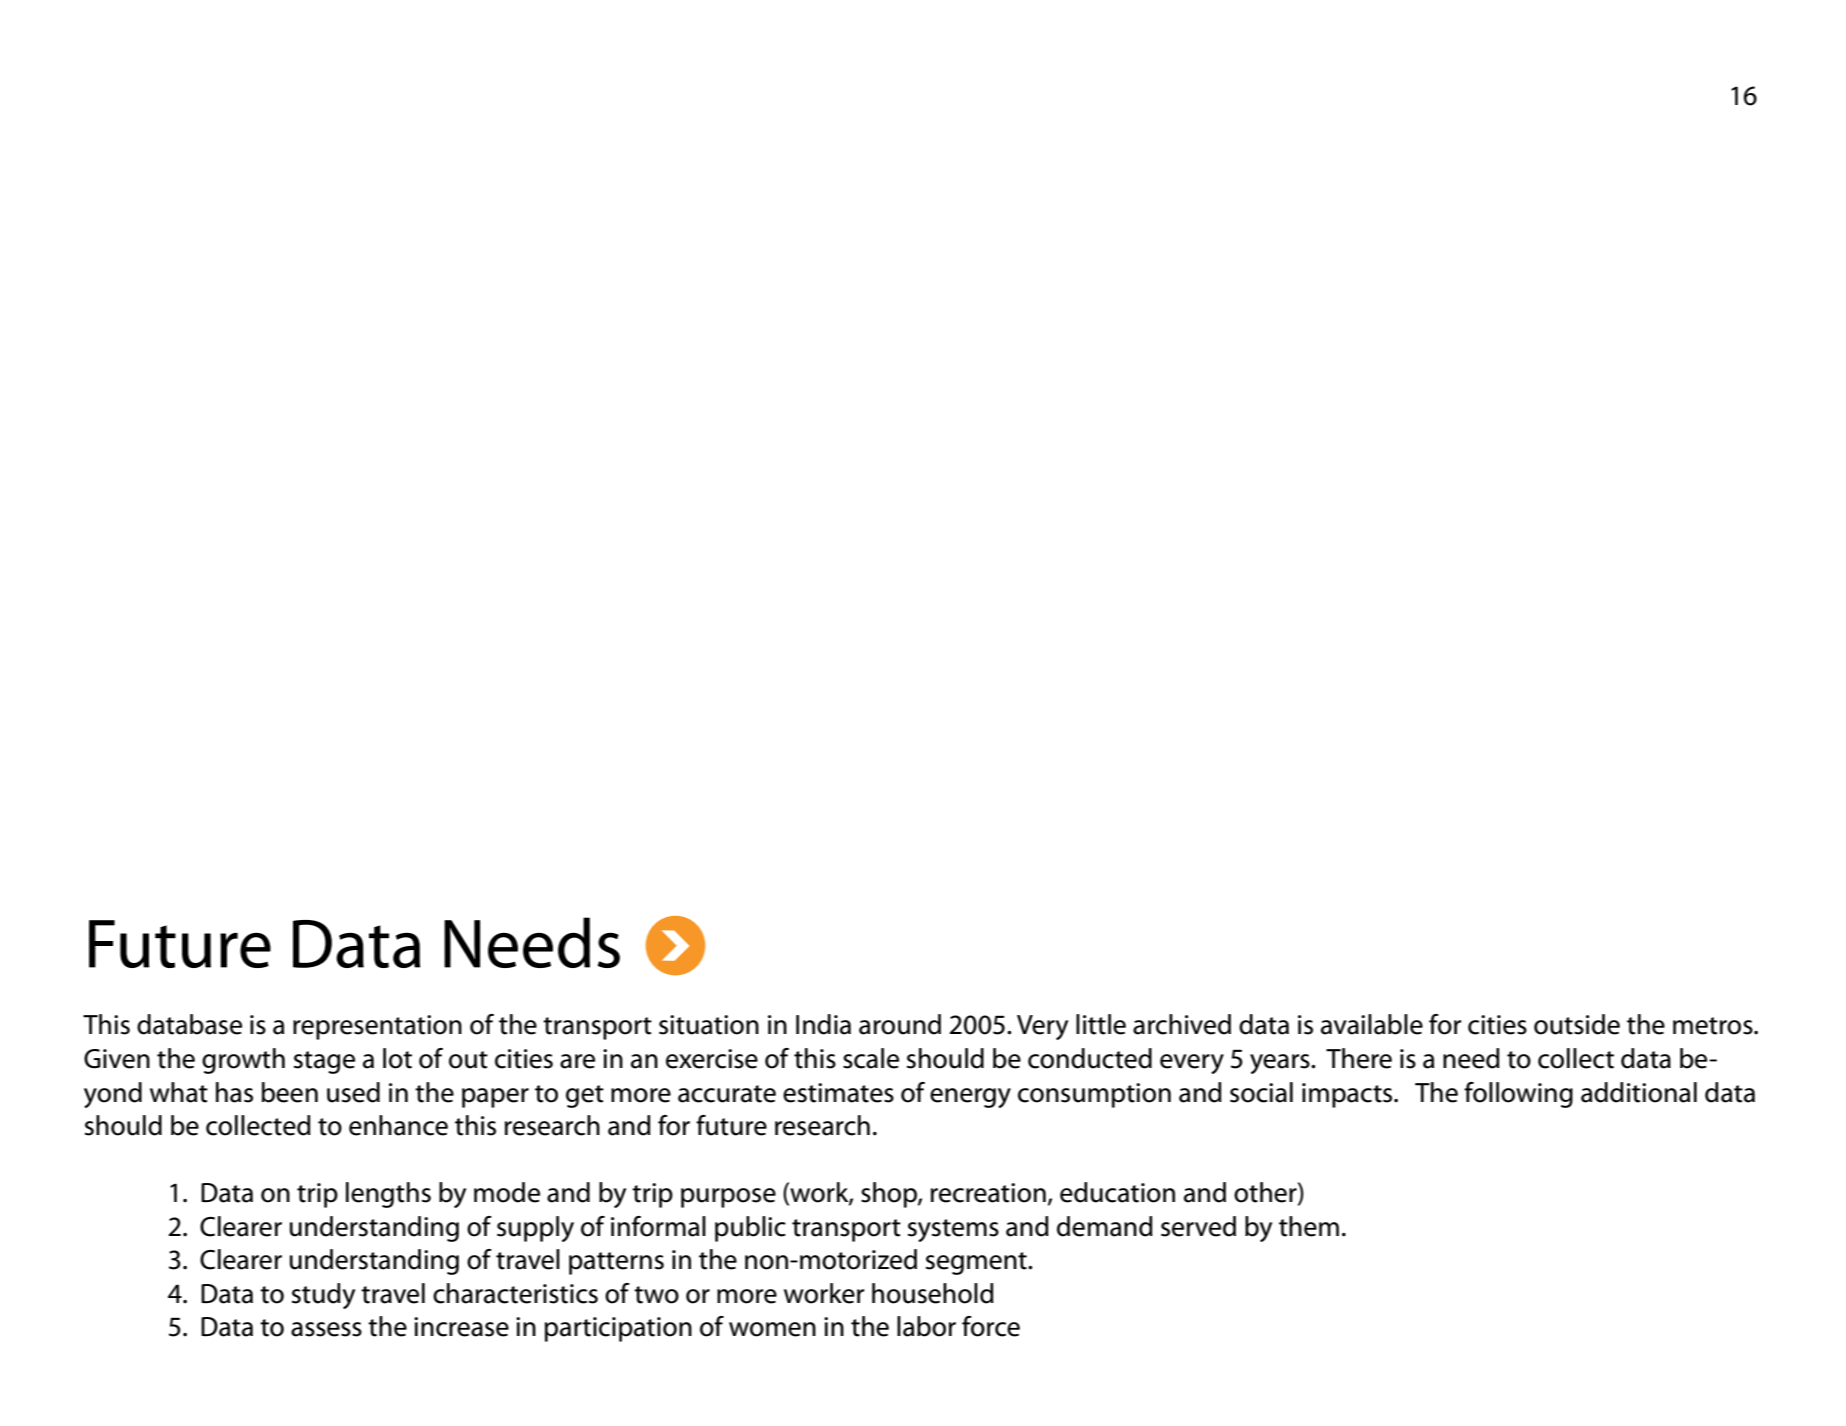 Image resolution: width=1846 pixels, height=1426 pixels. I want to click on assess, so click(326, 1329).
